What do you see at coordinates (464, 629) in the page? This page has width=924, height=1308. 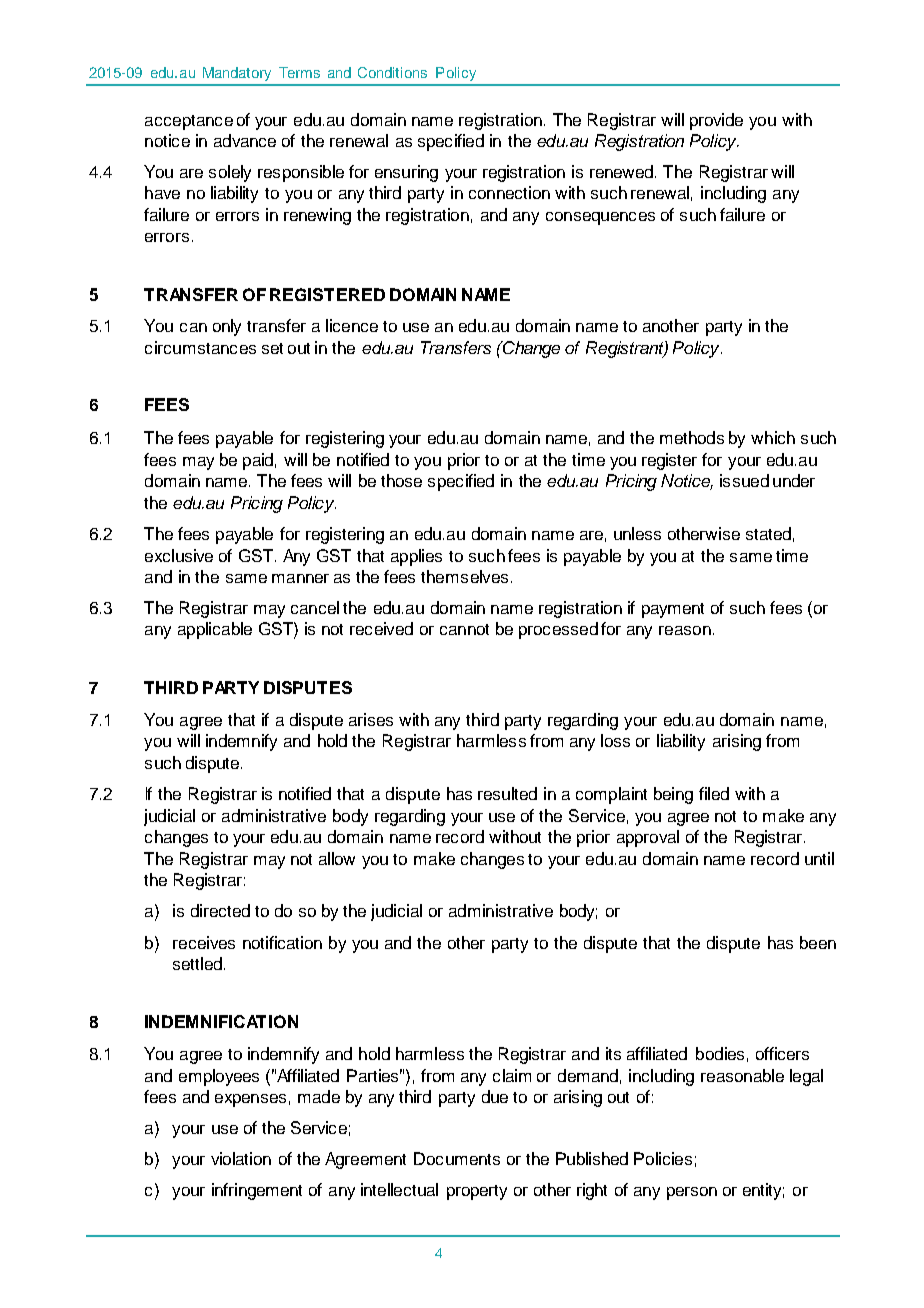 I see `cannot` at bounding box center [464, 629].
